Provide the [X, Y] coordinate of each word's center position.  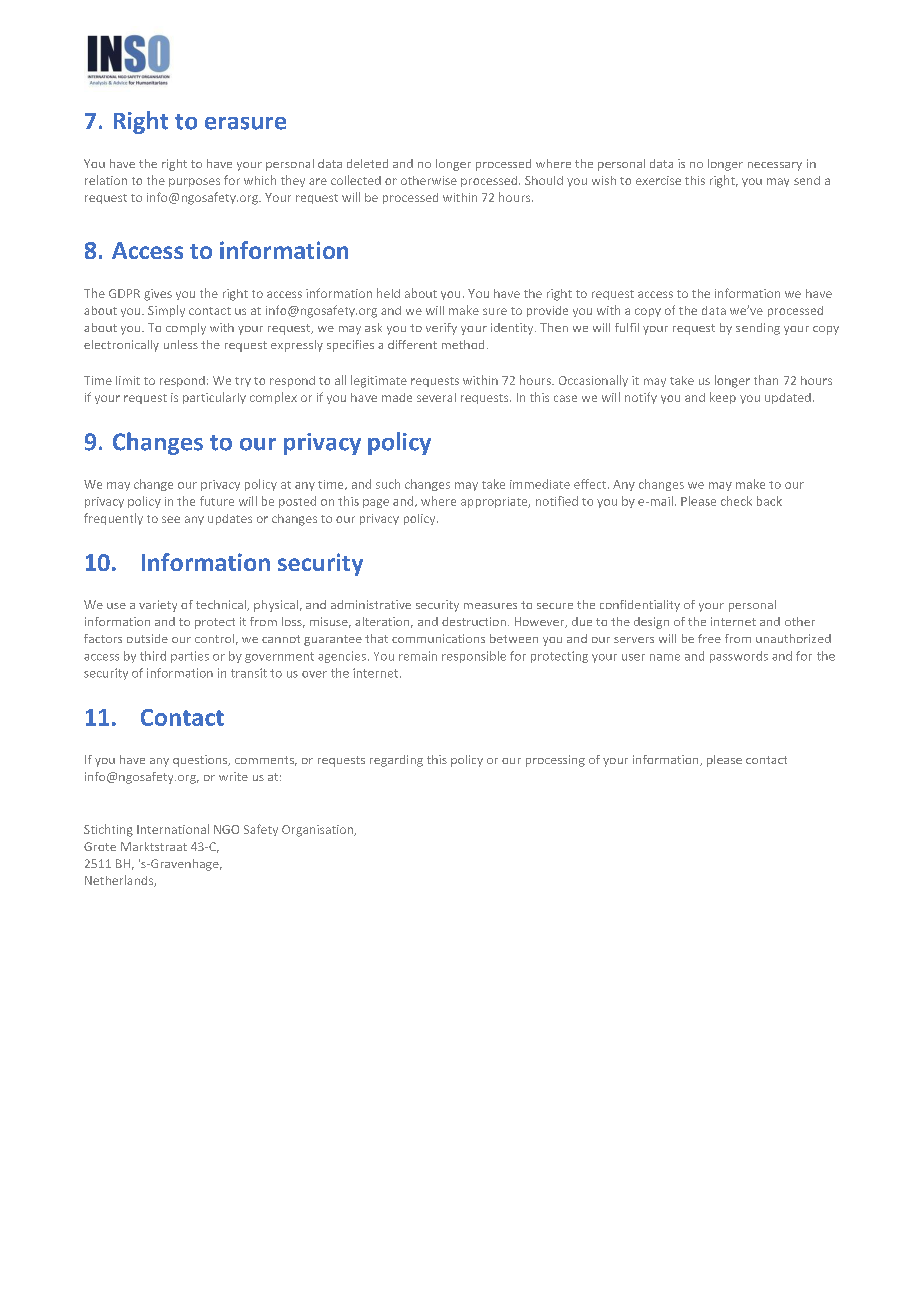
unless [181, 344]
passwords [739, 657]
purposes [194, 182]
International [173, 829]
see [171, 519]
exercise [658, 180]
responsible [474, 657]
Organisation [318, 831]
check [736, 501]
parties [190, 657]
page [376, 503]
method [463, 344]
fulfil [627, 327]
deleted [367, 163]
